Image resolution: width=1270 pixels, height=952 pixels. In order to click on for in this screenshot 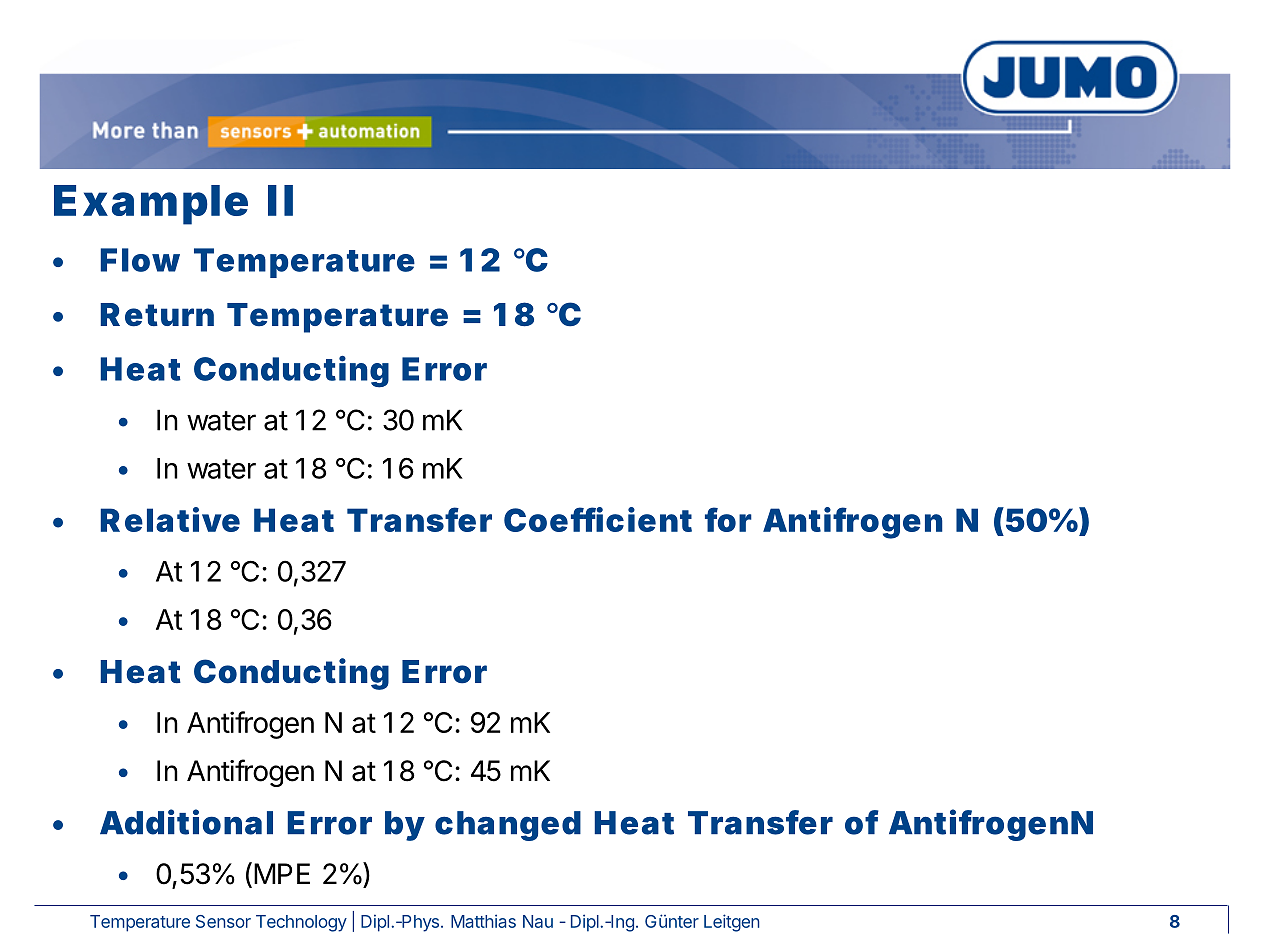, I will do `click(728, 519)`.
